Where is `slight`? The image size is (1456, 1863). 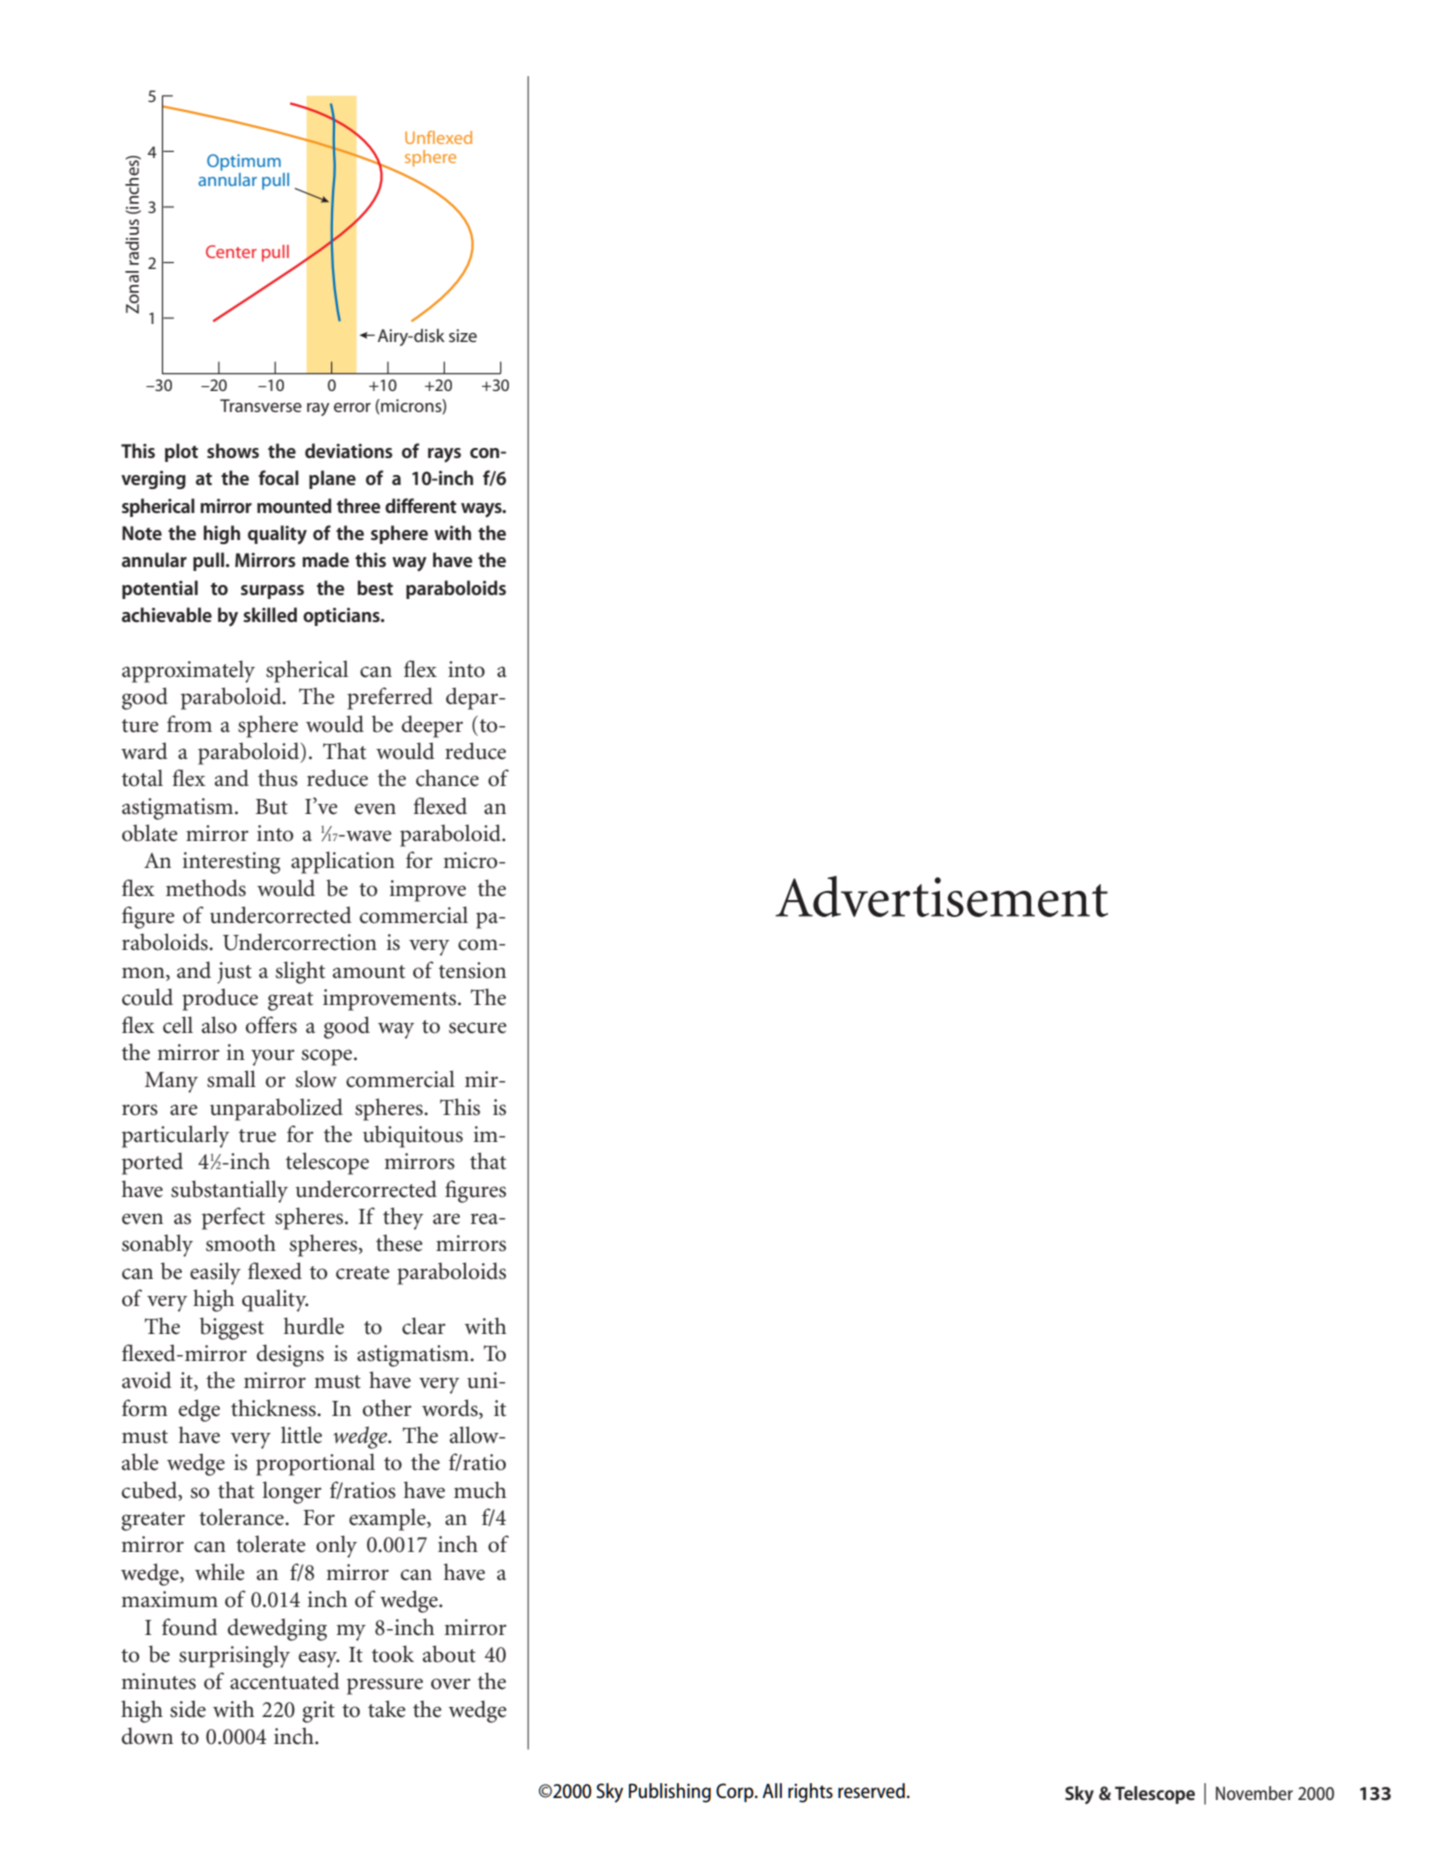 slight is located at coordinates (300, 972).
